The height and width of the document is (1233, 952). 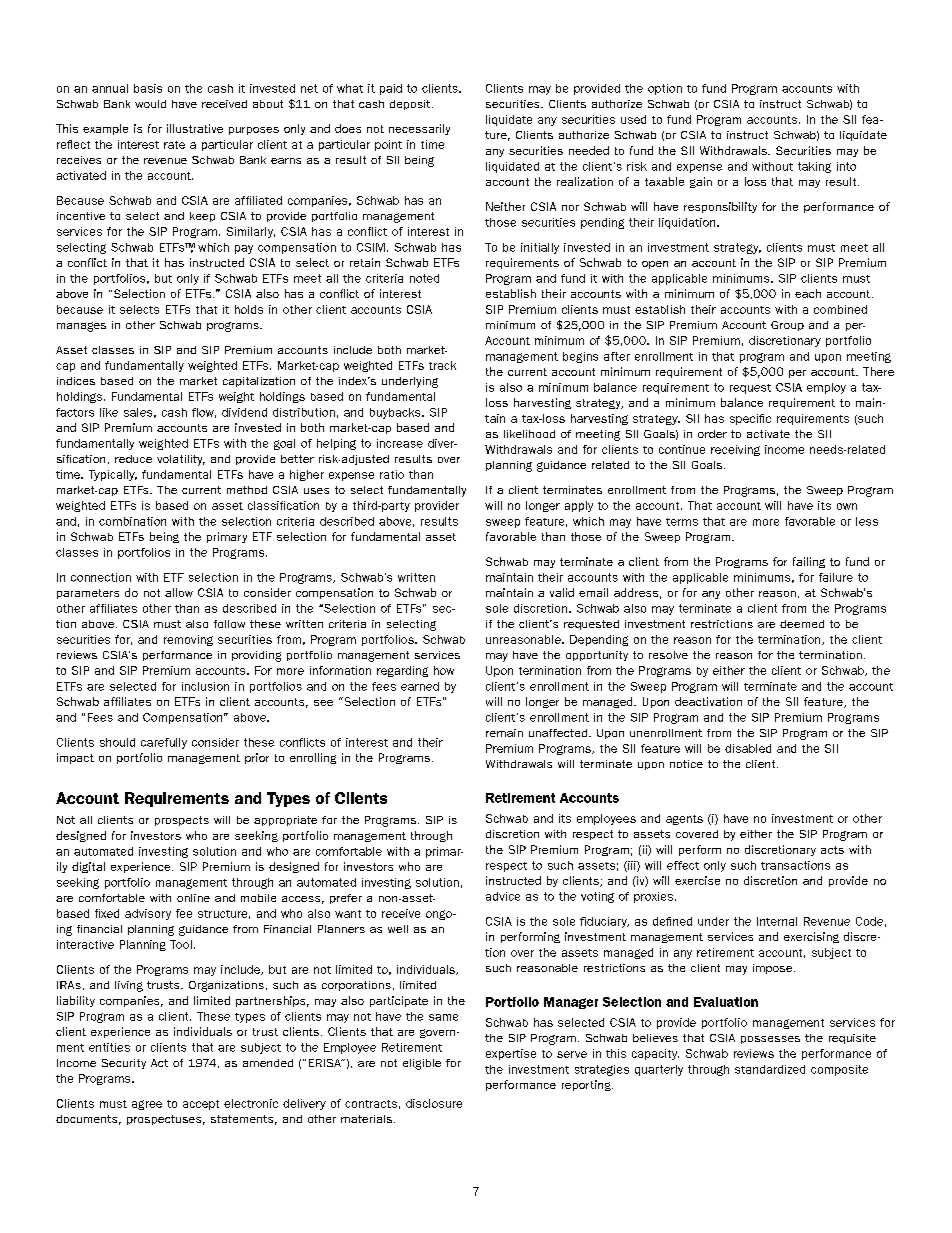 What do you see at coordinates (503, 896) in the document?
I see `advice` at bounding box center [503, 896].
